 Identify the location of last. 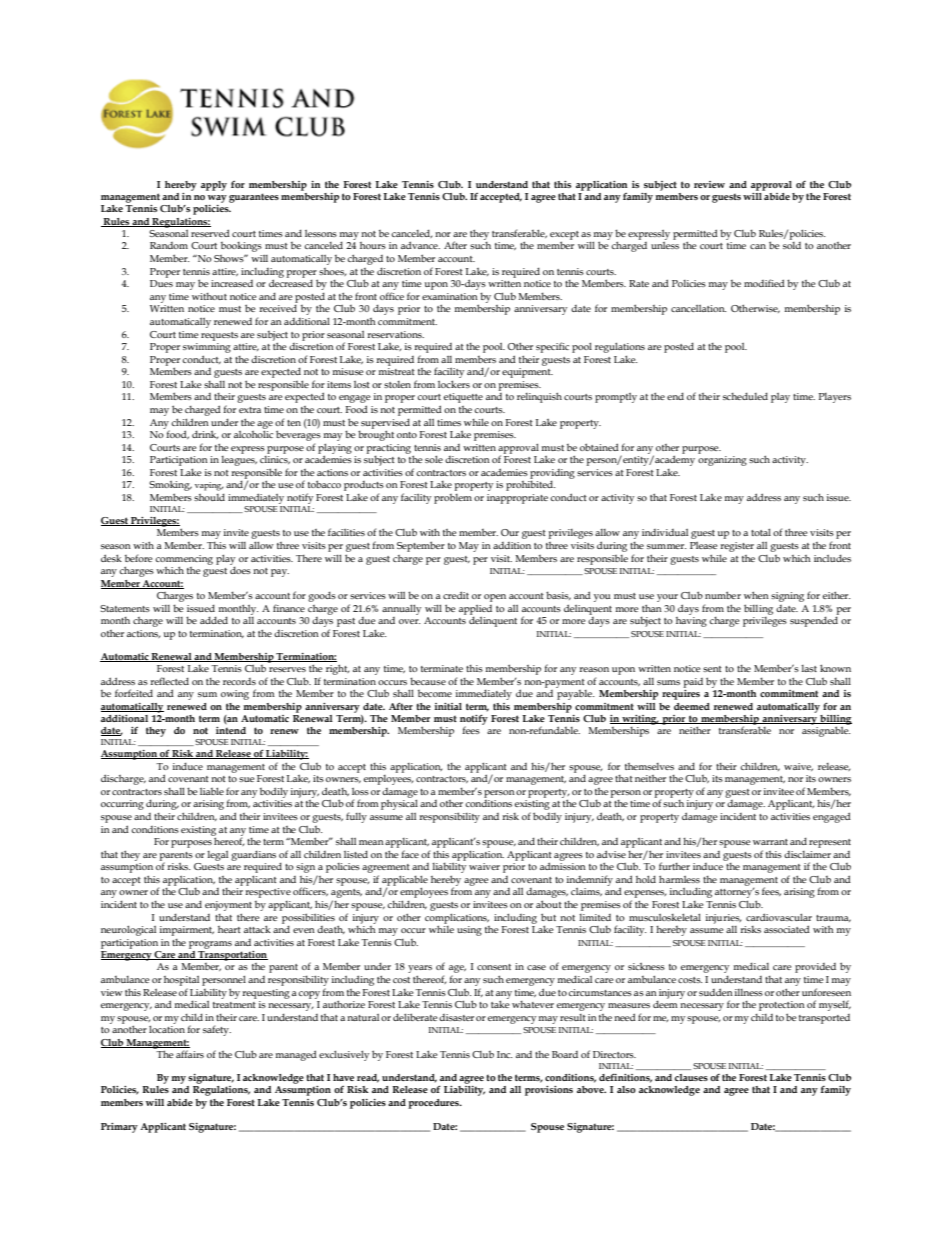
(809, 668).
